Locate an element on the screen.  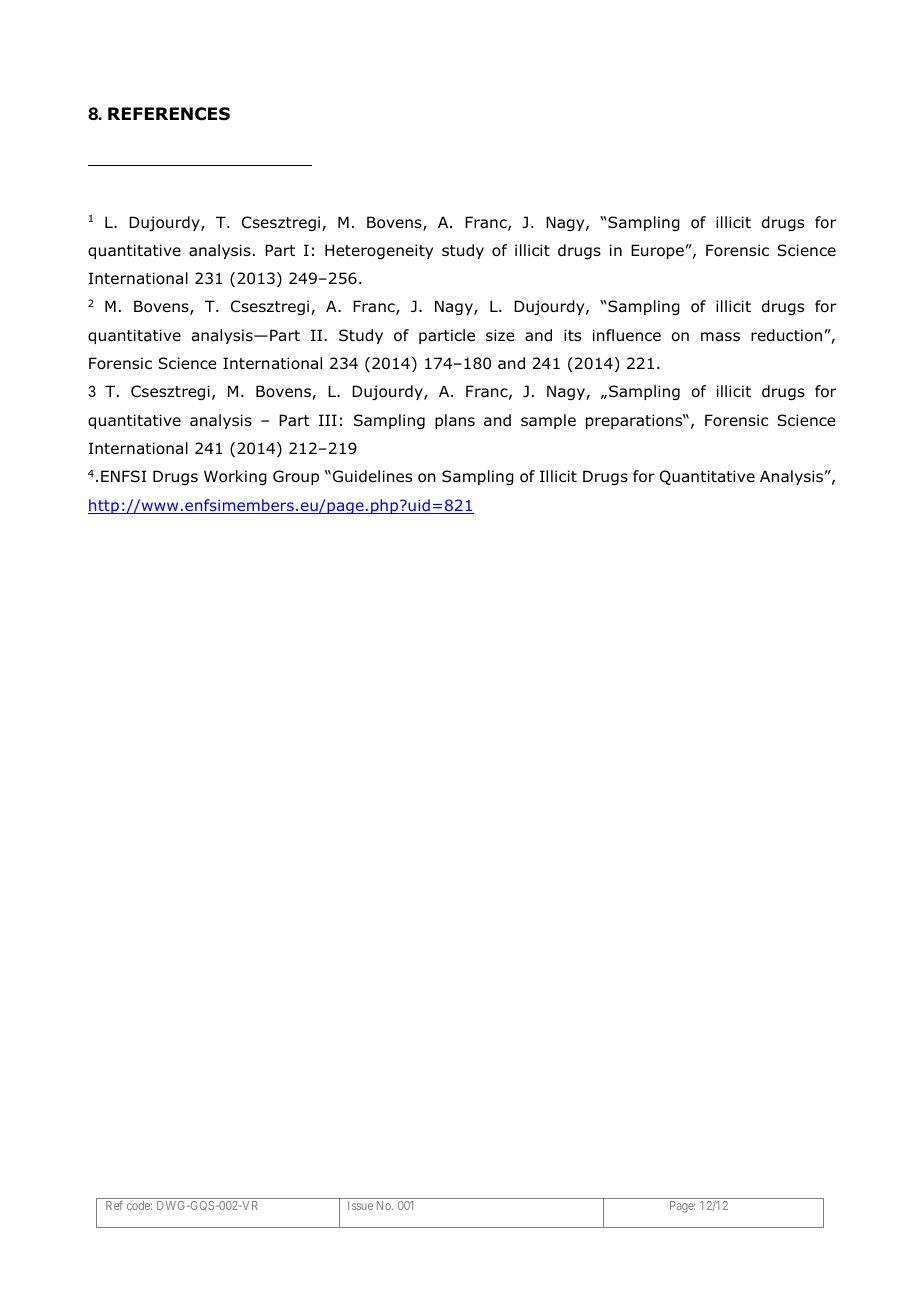
reduction is located at coordinates (786, 335).
